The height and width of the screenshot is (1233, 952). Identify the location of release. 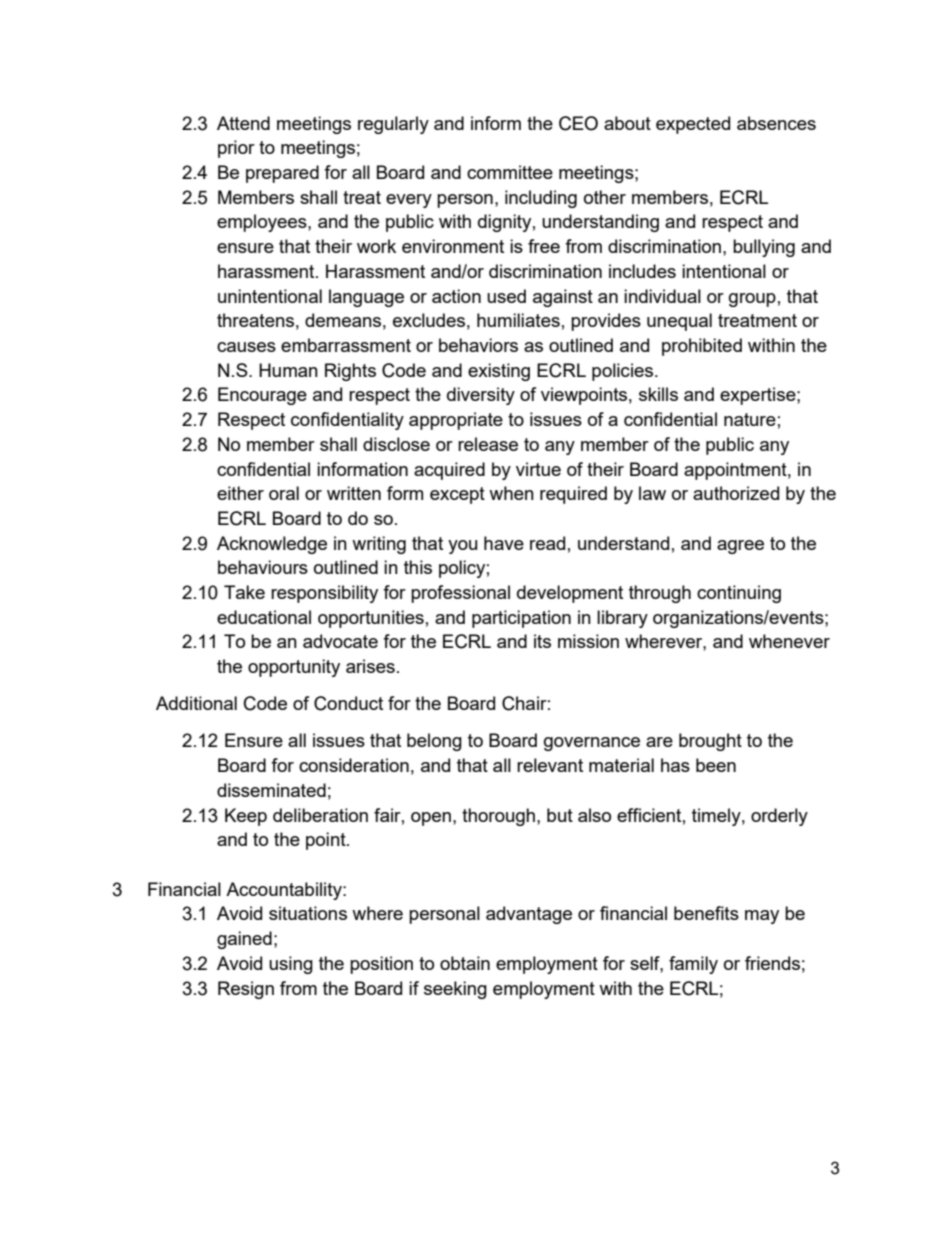
(488, 444).
